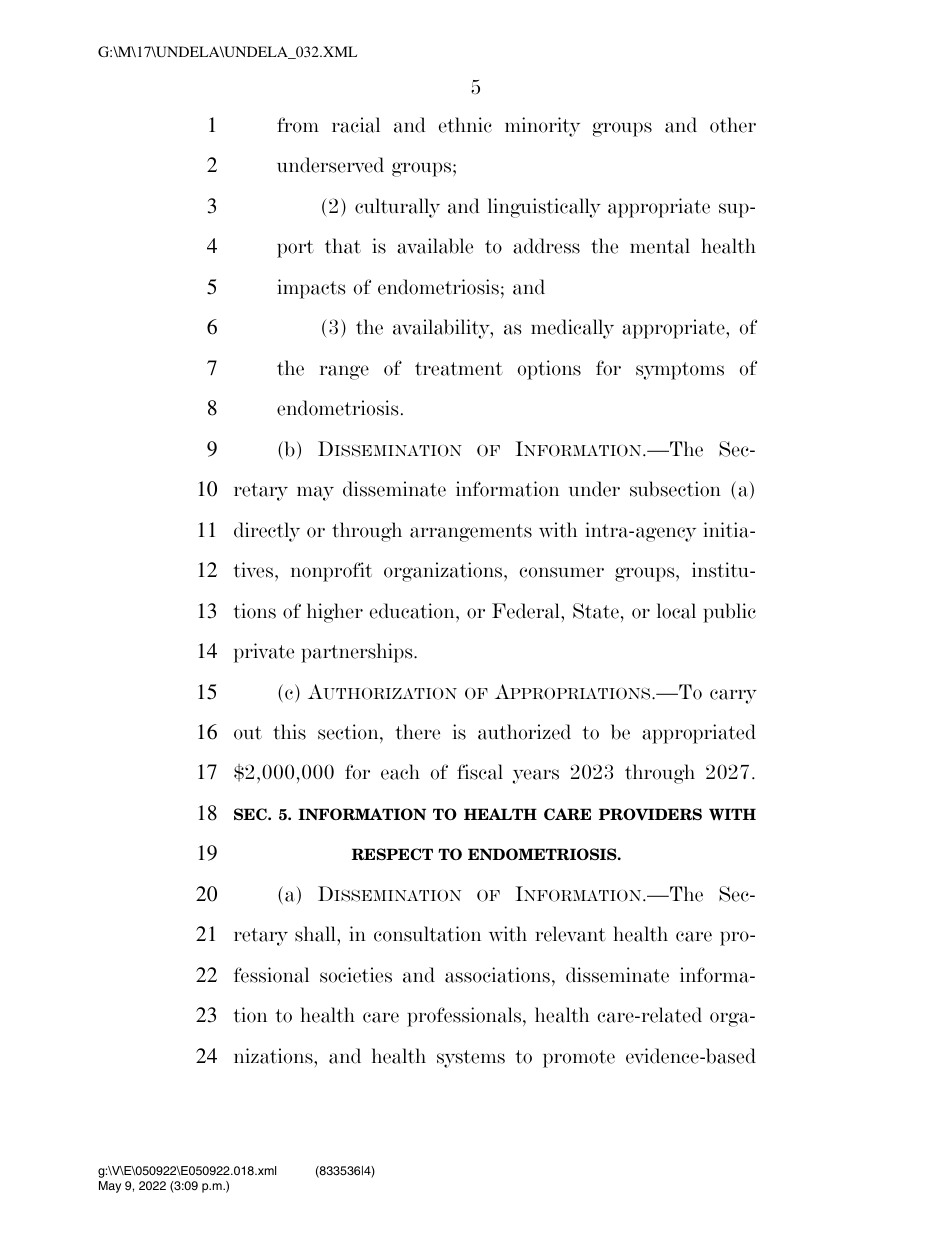 The height and width of the image is (1233, 952). Describe the element at coordinates (676, 611) in the image. I see `local` at that location.
